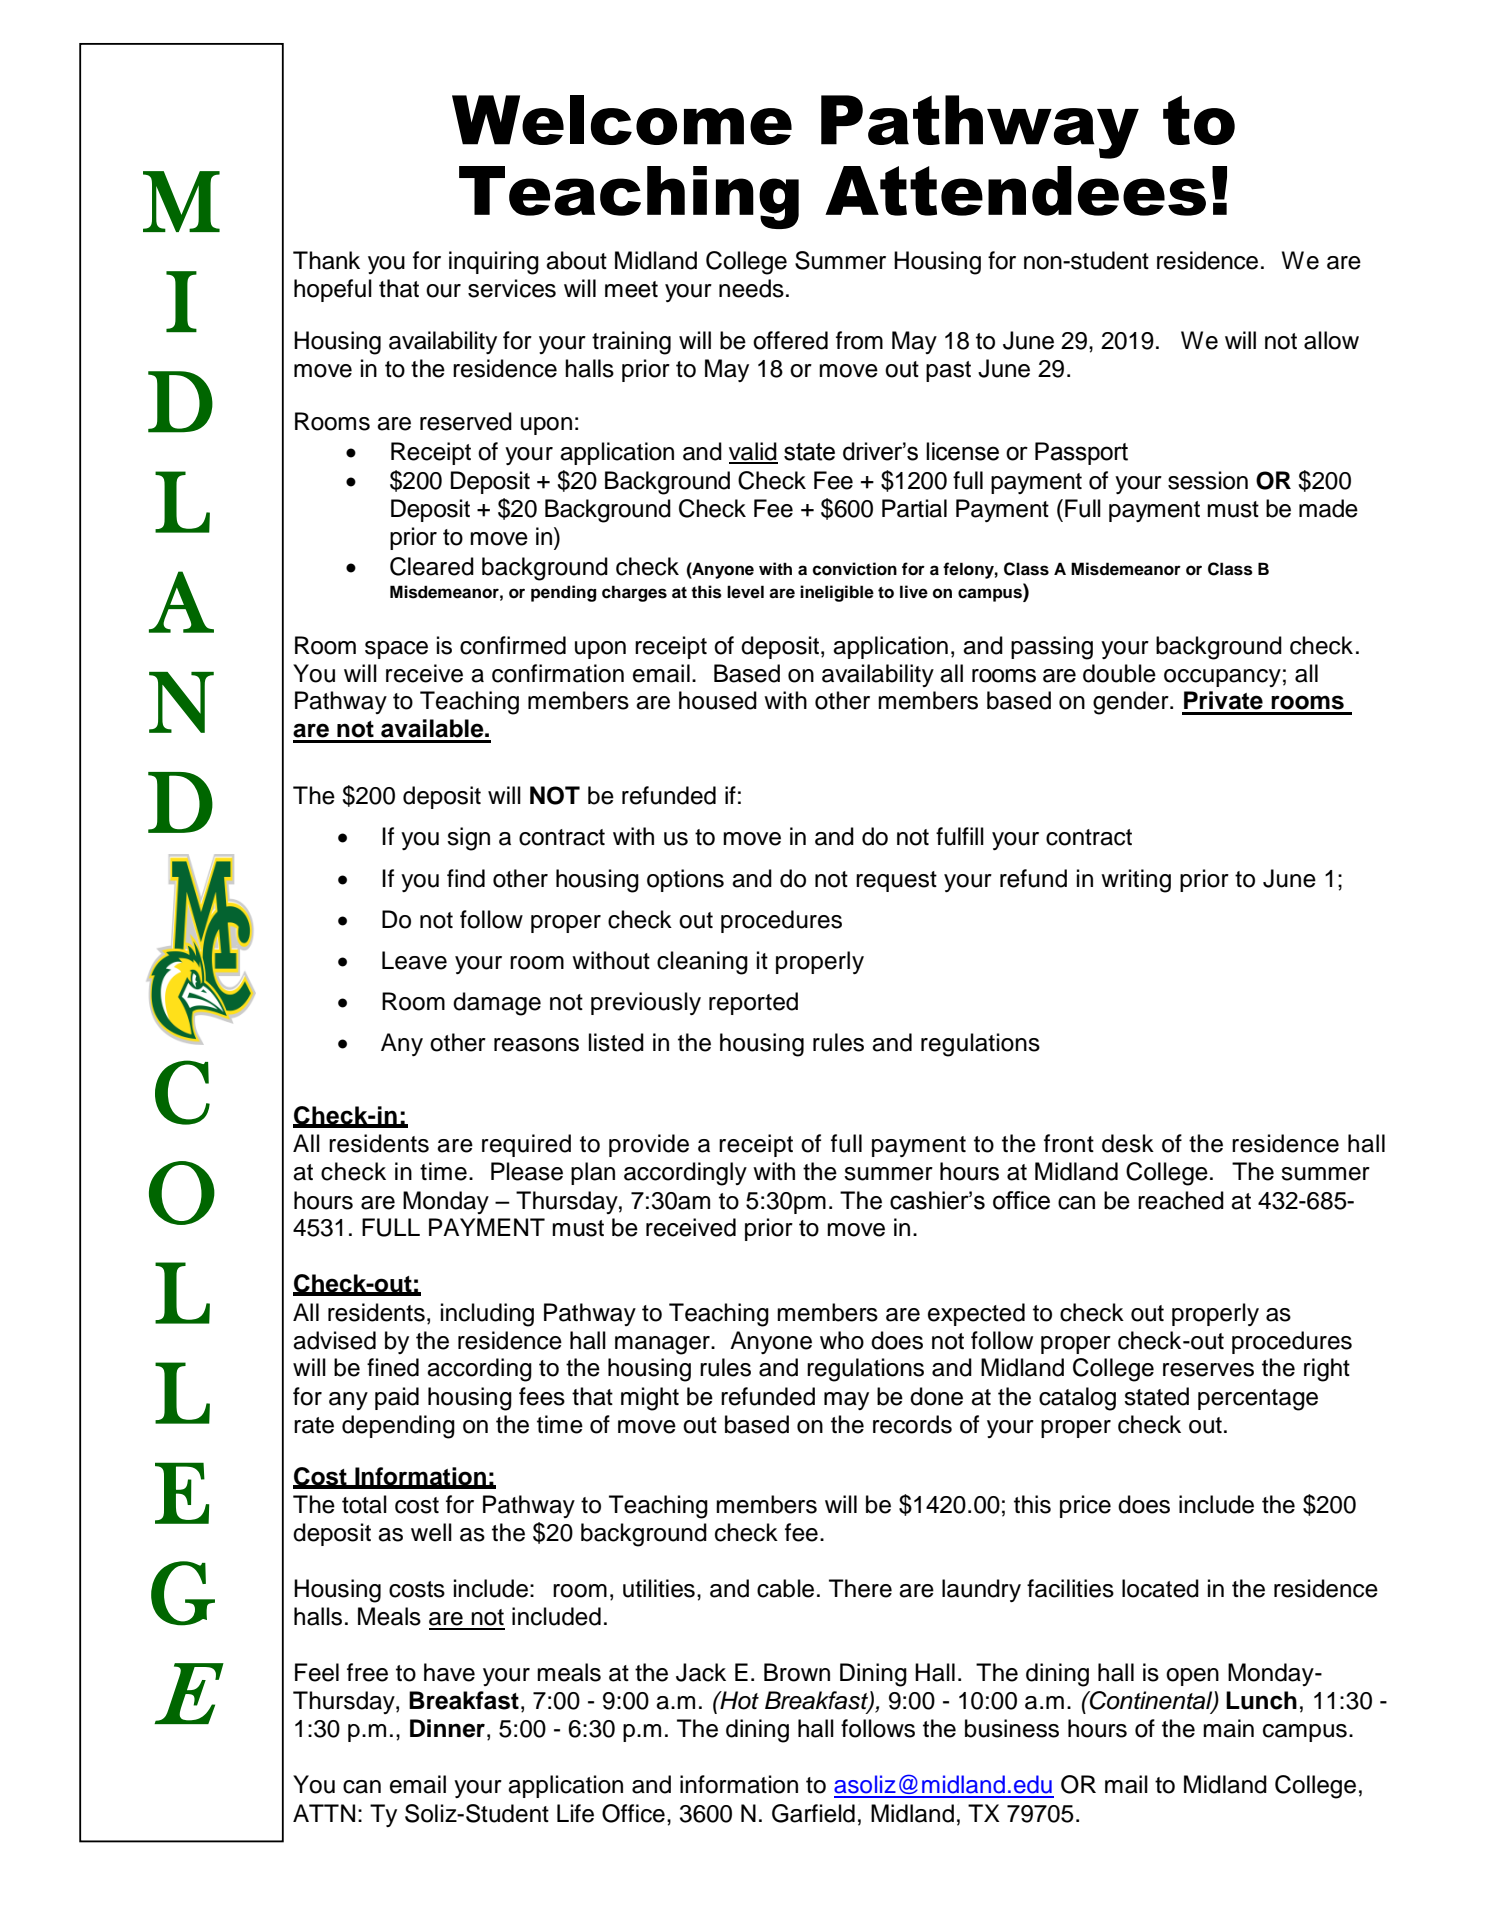 This screenshot has width=1492, height=1931. What do you see at coordinates (414, 960) in the screenshot?
I see `Leave` at bounding box center [414, 960].
